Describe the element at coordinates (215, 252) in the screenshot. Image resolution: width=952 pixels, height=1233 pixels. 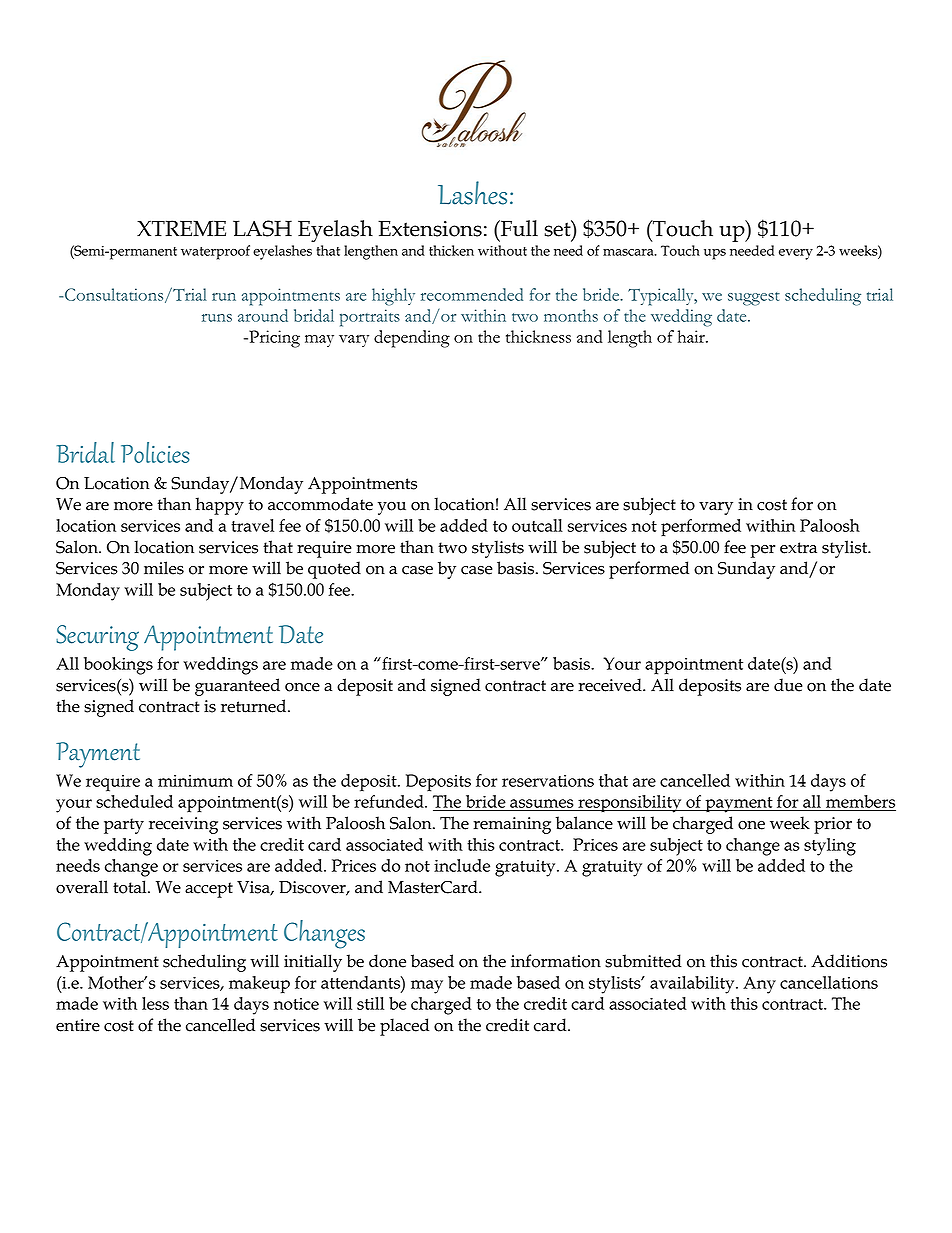
I see `waterproof` at that location.
